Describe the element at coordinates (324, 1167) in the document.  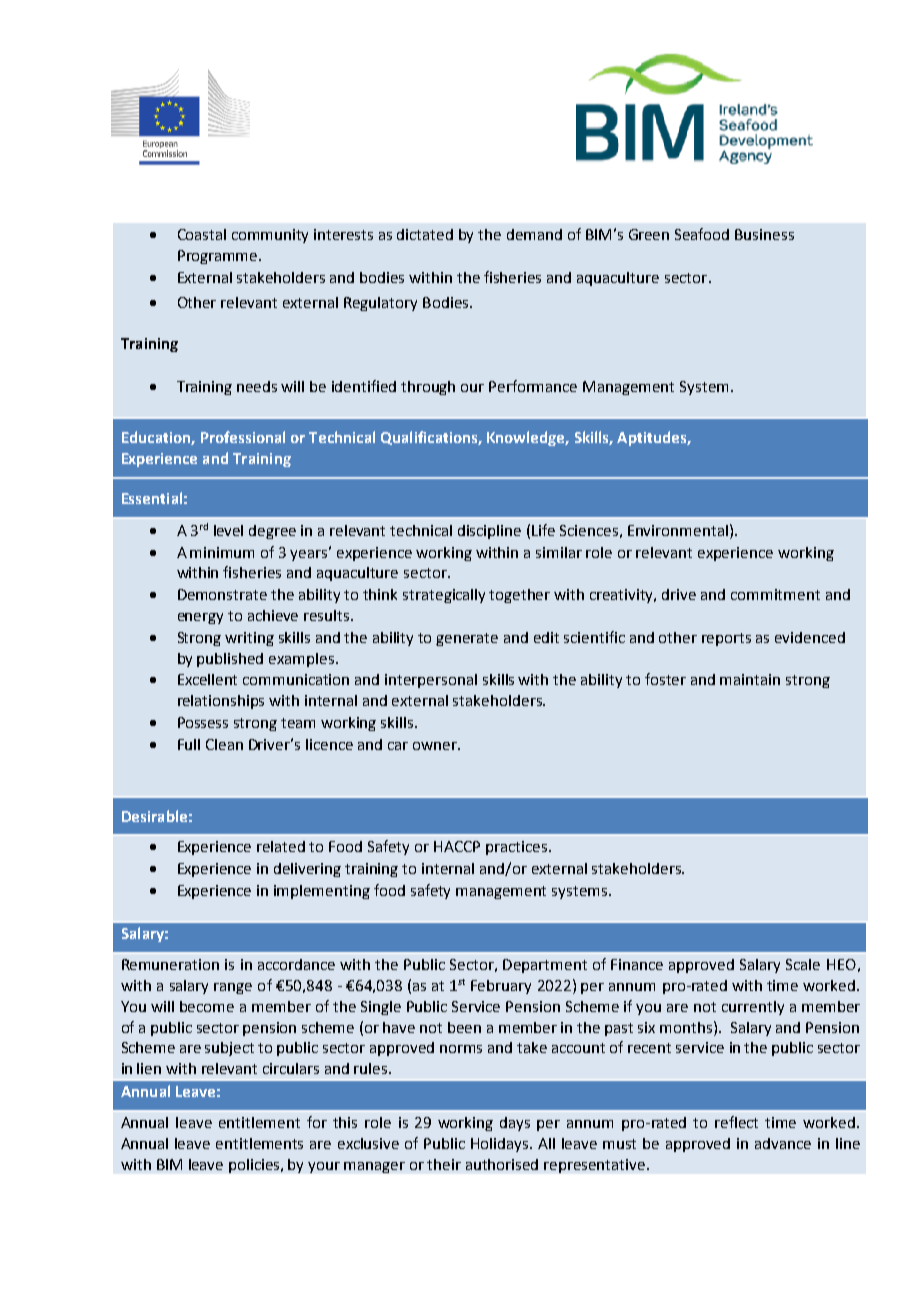
I see `your` at that location.
